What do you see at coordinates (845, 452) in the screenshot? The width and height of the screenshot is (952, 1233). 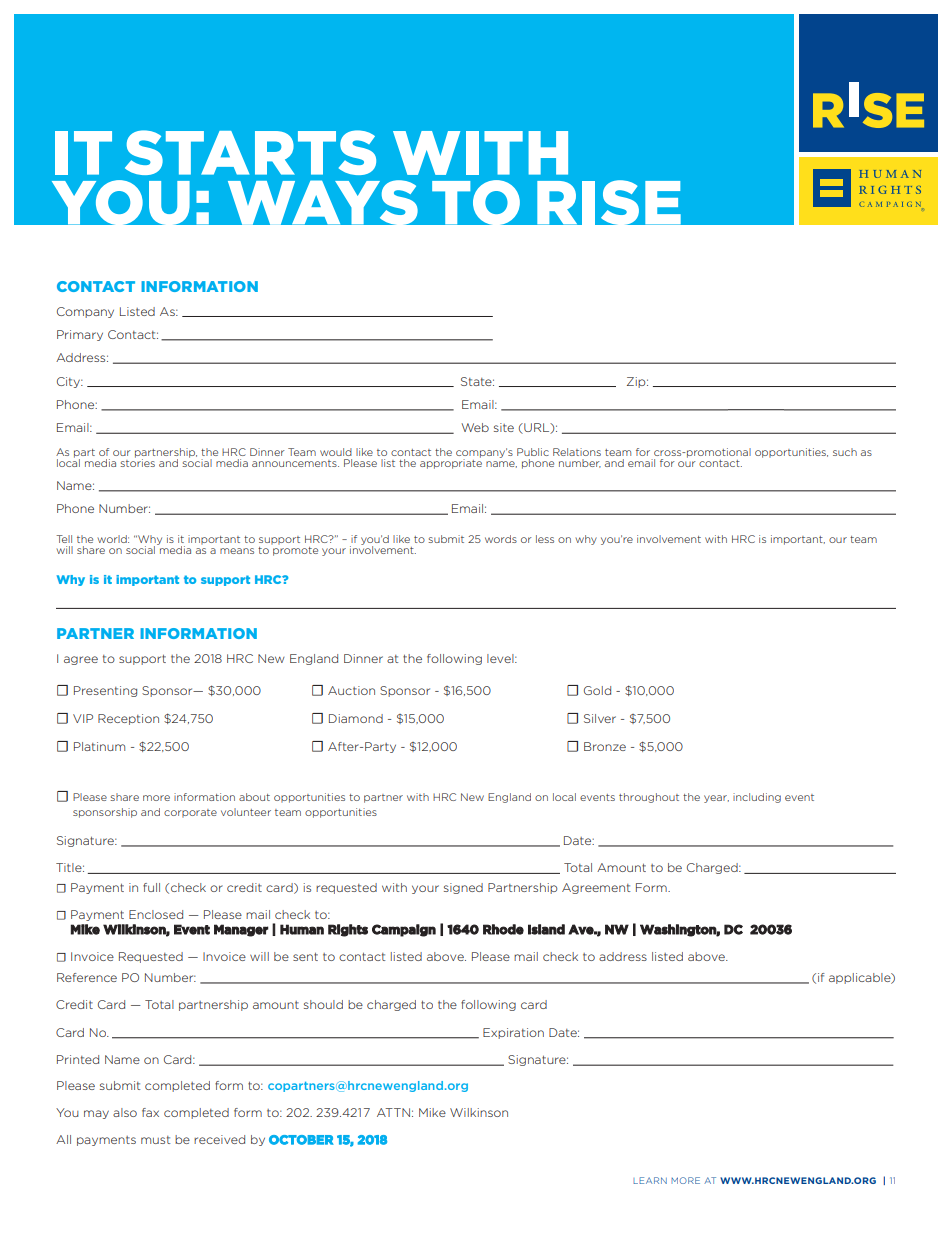 I see `such` at bounding box center [845, 452].
